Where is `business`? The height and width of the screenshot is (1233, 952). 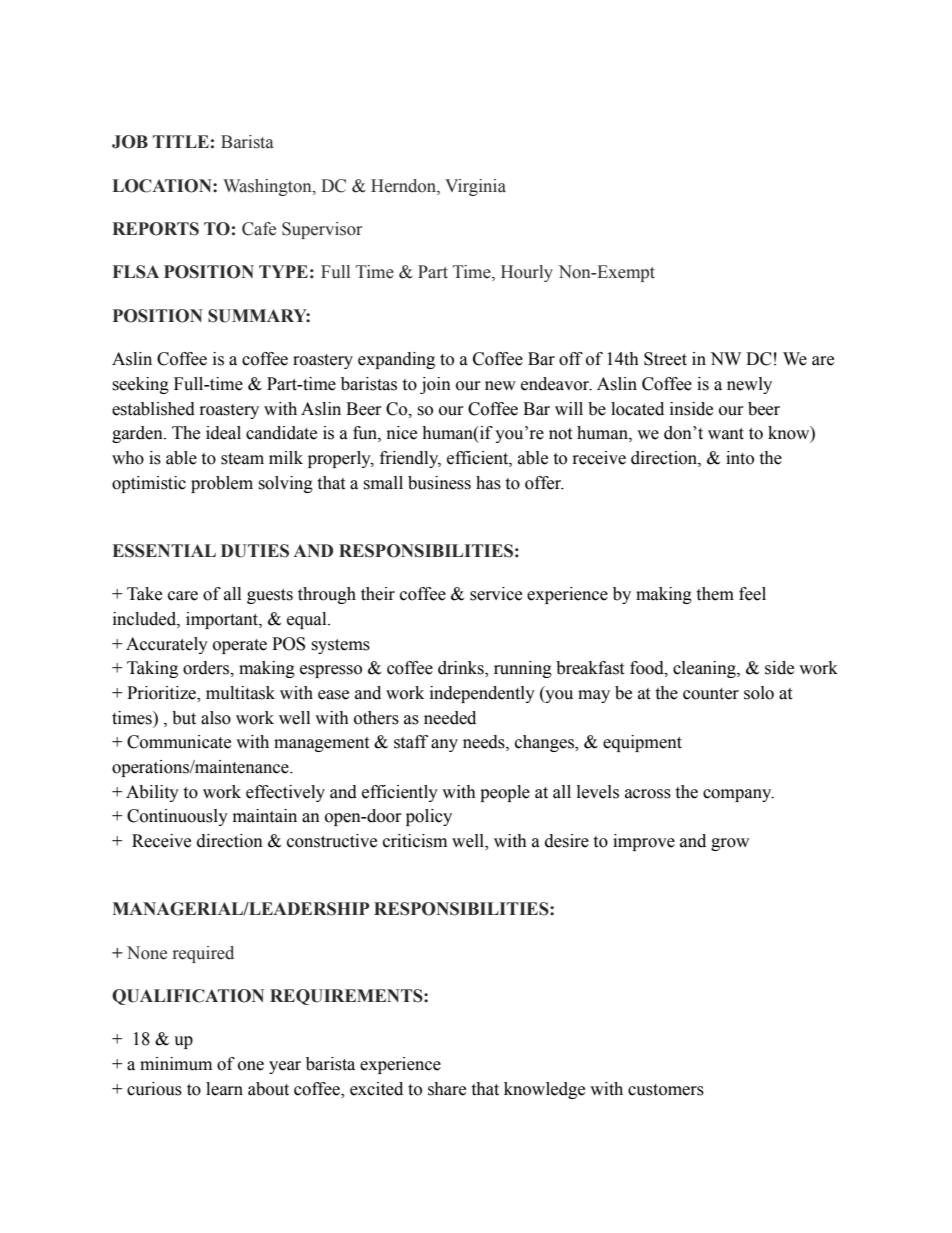 business is located at coordinates (439, 483).
